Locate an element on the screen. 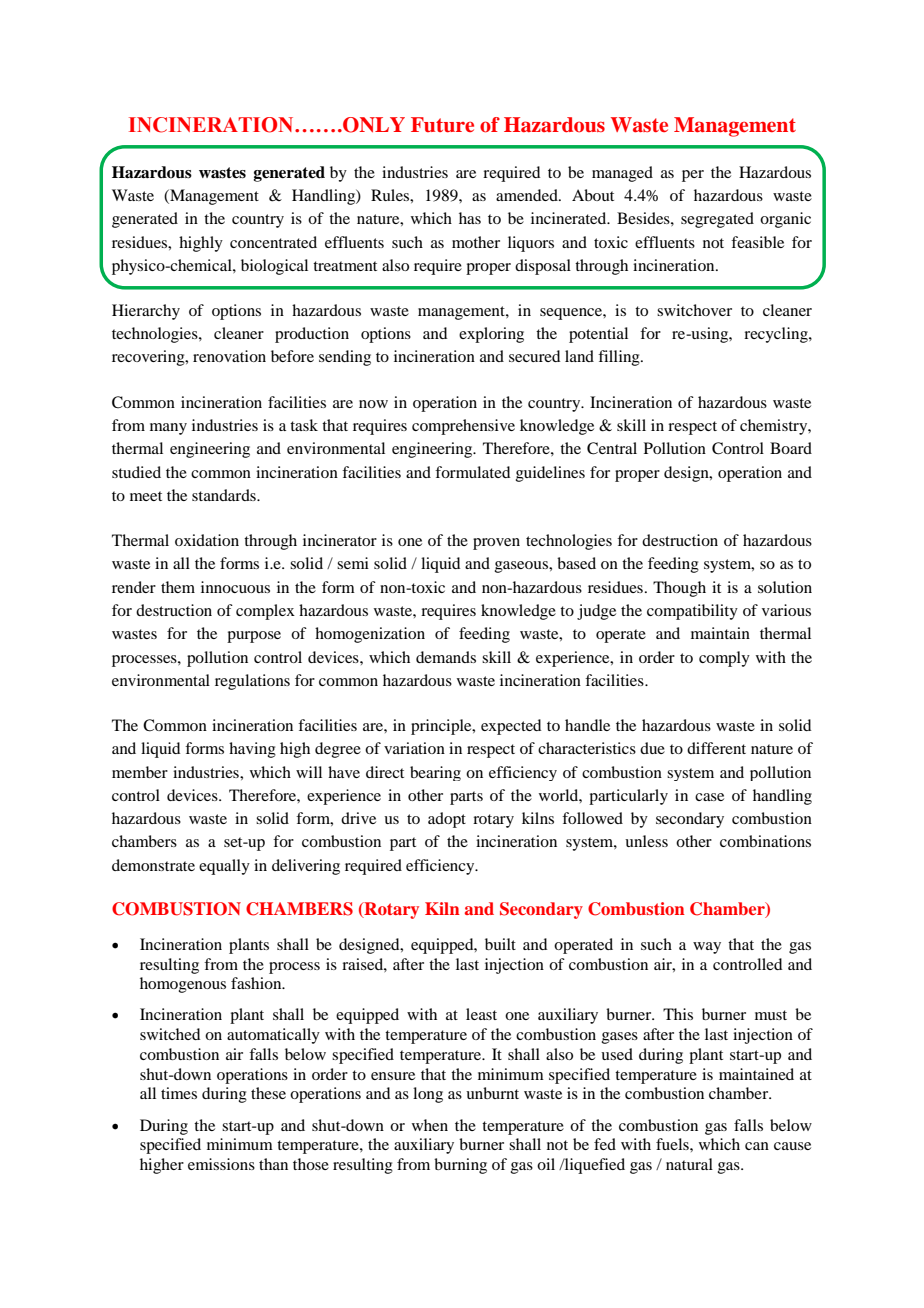 The height and width of the screenshot is (1308, 924). Board is located at coordinates (791, 448).
